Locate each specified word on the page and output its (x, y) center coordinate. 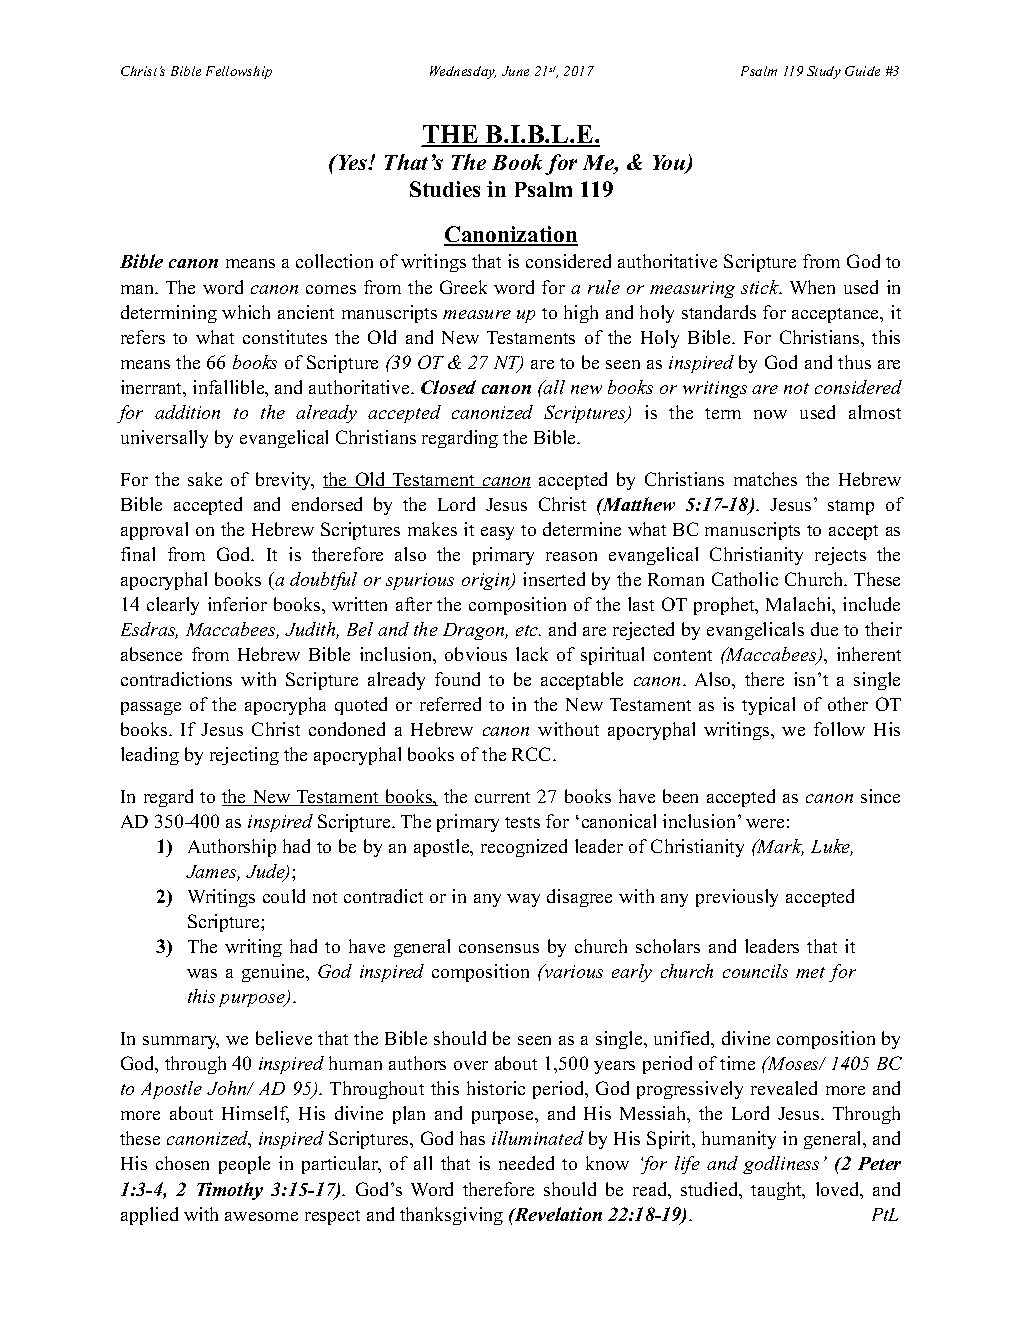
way (523, 900)
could (284, 896)
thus (854, 362)
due (824, 629)
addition (187, 412)
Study (824, 72)
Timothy (230, 1191)
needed (526, 1163)
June (515, 71)
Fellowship (239, 72)
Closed (448, 387)
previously (737, 898)
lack (532, 654)
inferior (237, 604)
